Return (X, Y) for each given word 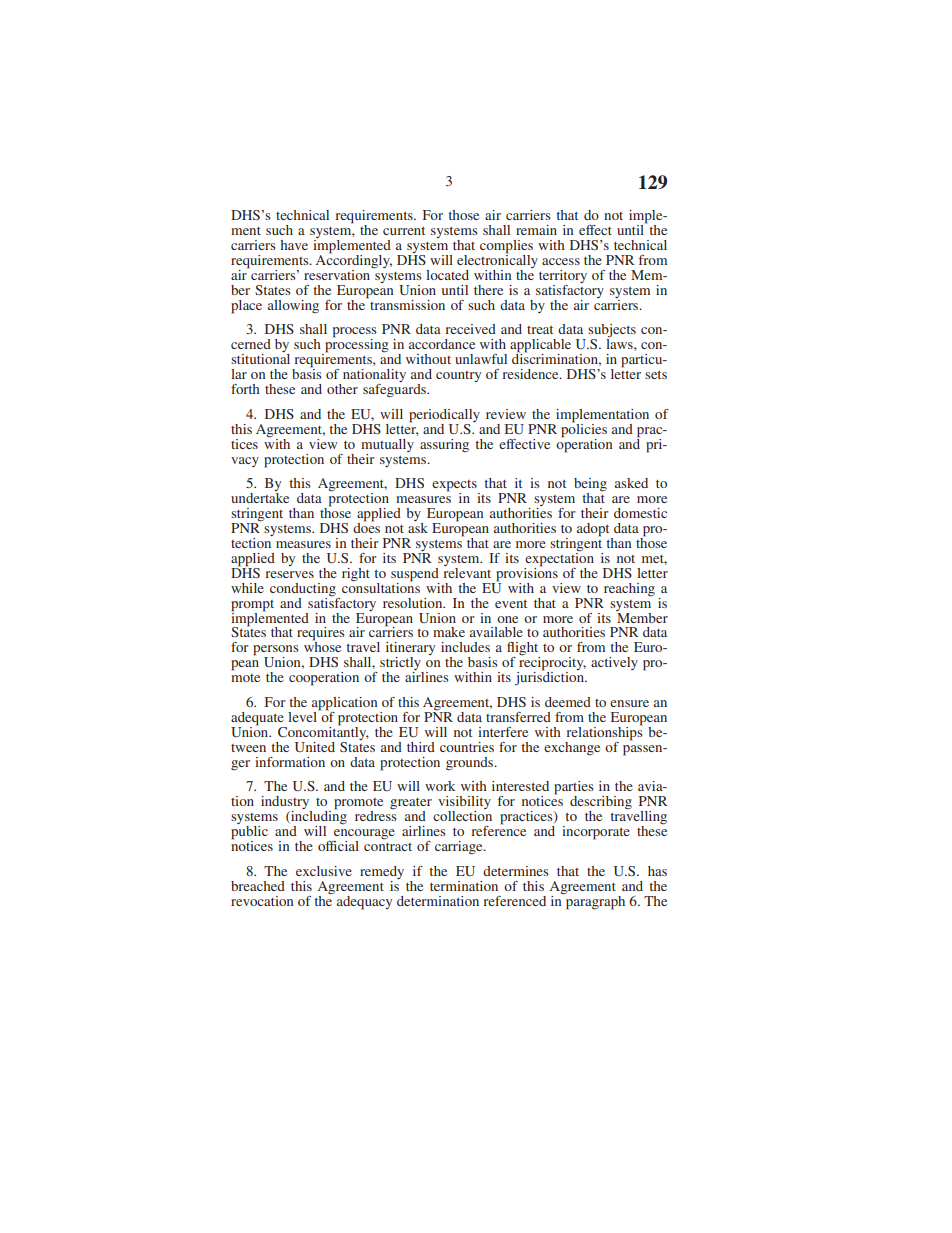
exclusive (324, 871)
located (447, 275)
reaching (629, 590)
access (561, 261)
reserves (289, 574)
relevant (467, 571)
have (294, 245)
